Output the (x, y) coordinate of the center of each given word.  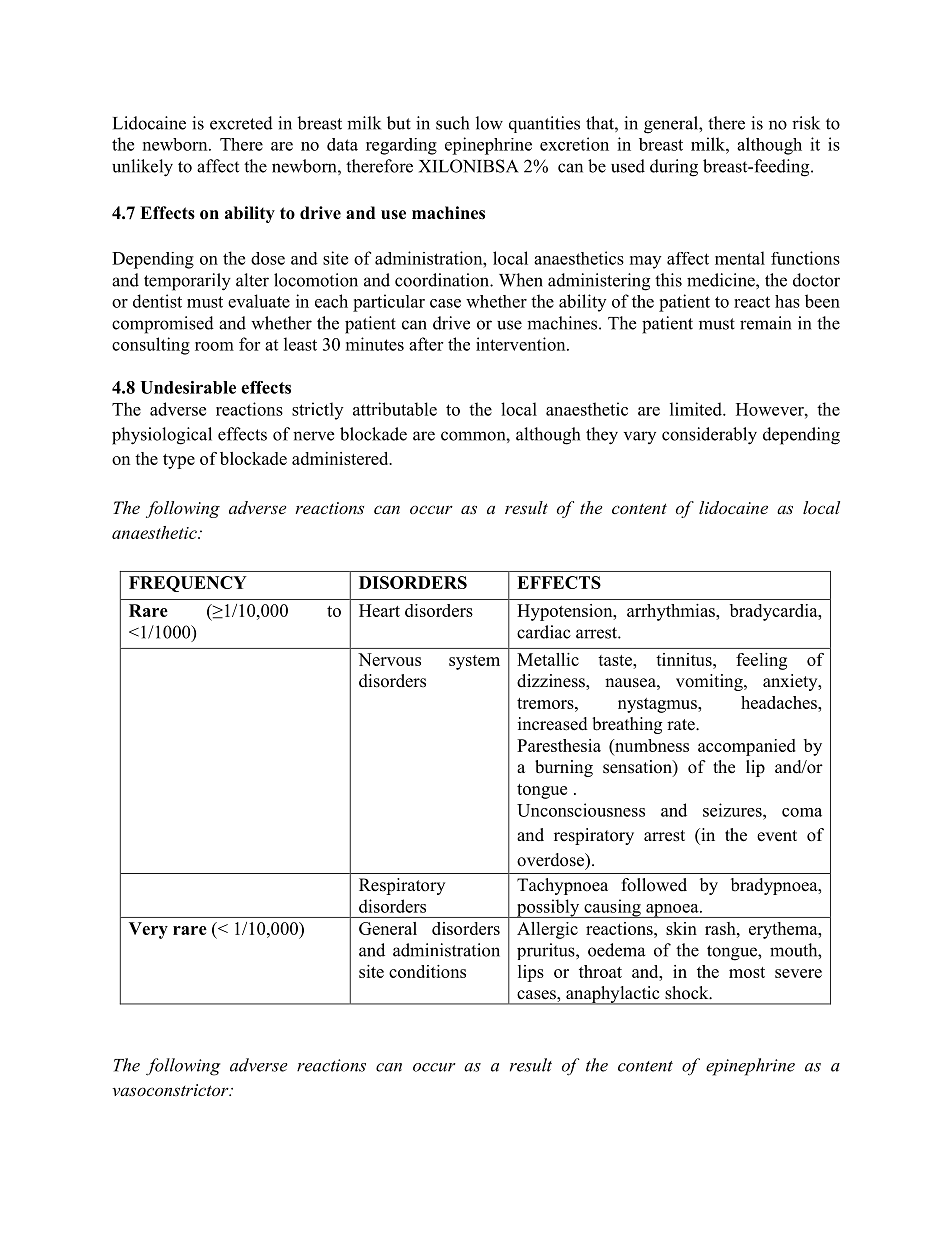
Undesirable (188, 387)
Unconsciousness (581, 810)
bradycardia (775, 612)
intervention (522, 344)
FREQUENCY (188, 584)
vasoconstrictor (171, 1090)
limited (697, 409)
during (674, 168)
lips (531, 973)
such (452, 123)
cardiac (544, 632)
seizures (733, 810)
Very (148, 930)
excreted (241, 123)
